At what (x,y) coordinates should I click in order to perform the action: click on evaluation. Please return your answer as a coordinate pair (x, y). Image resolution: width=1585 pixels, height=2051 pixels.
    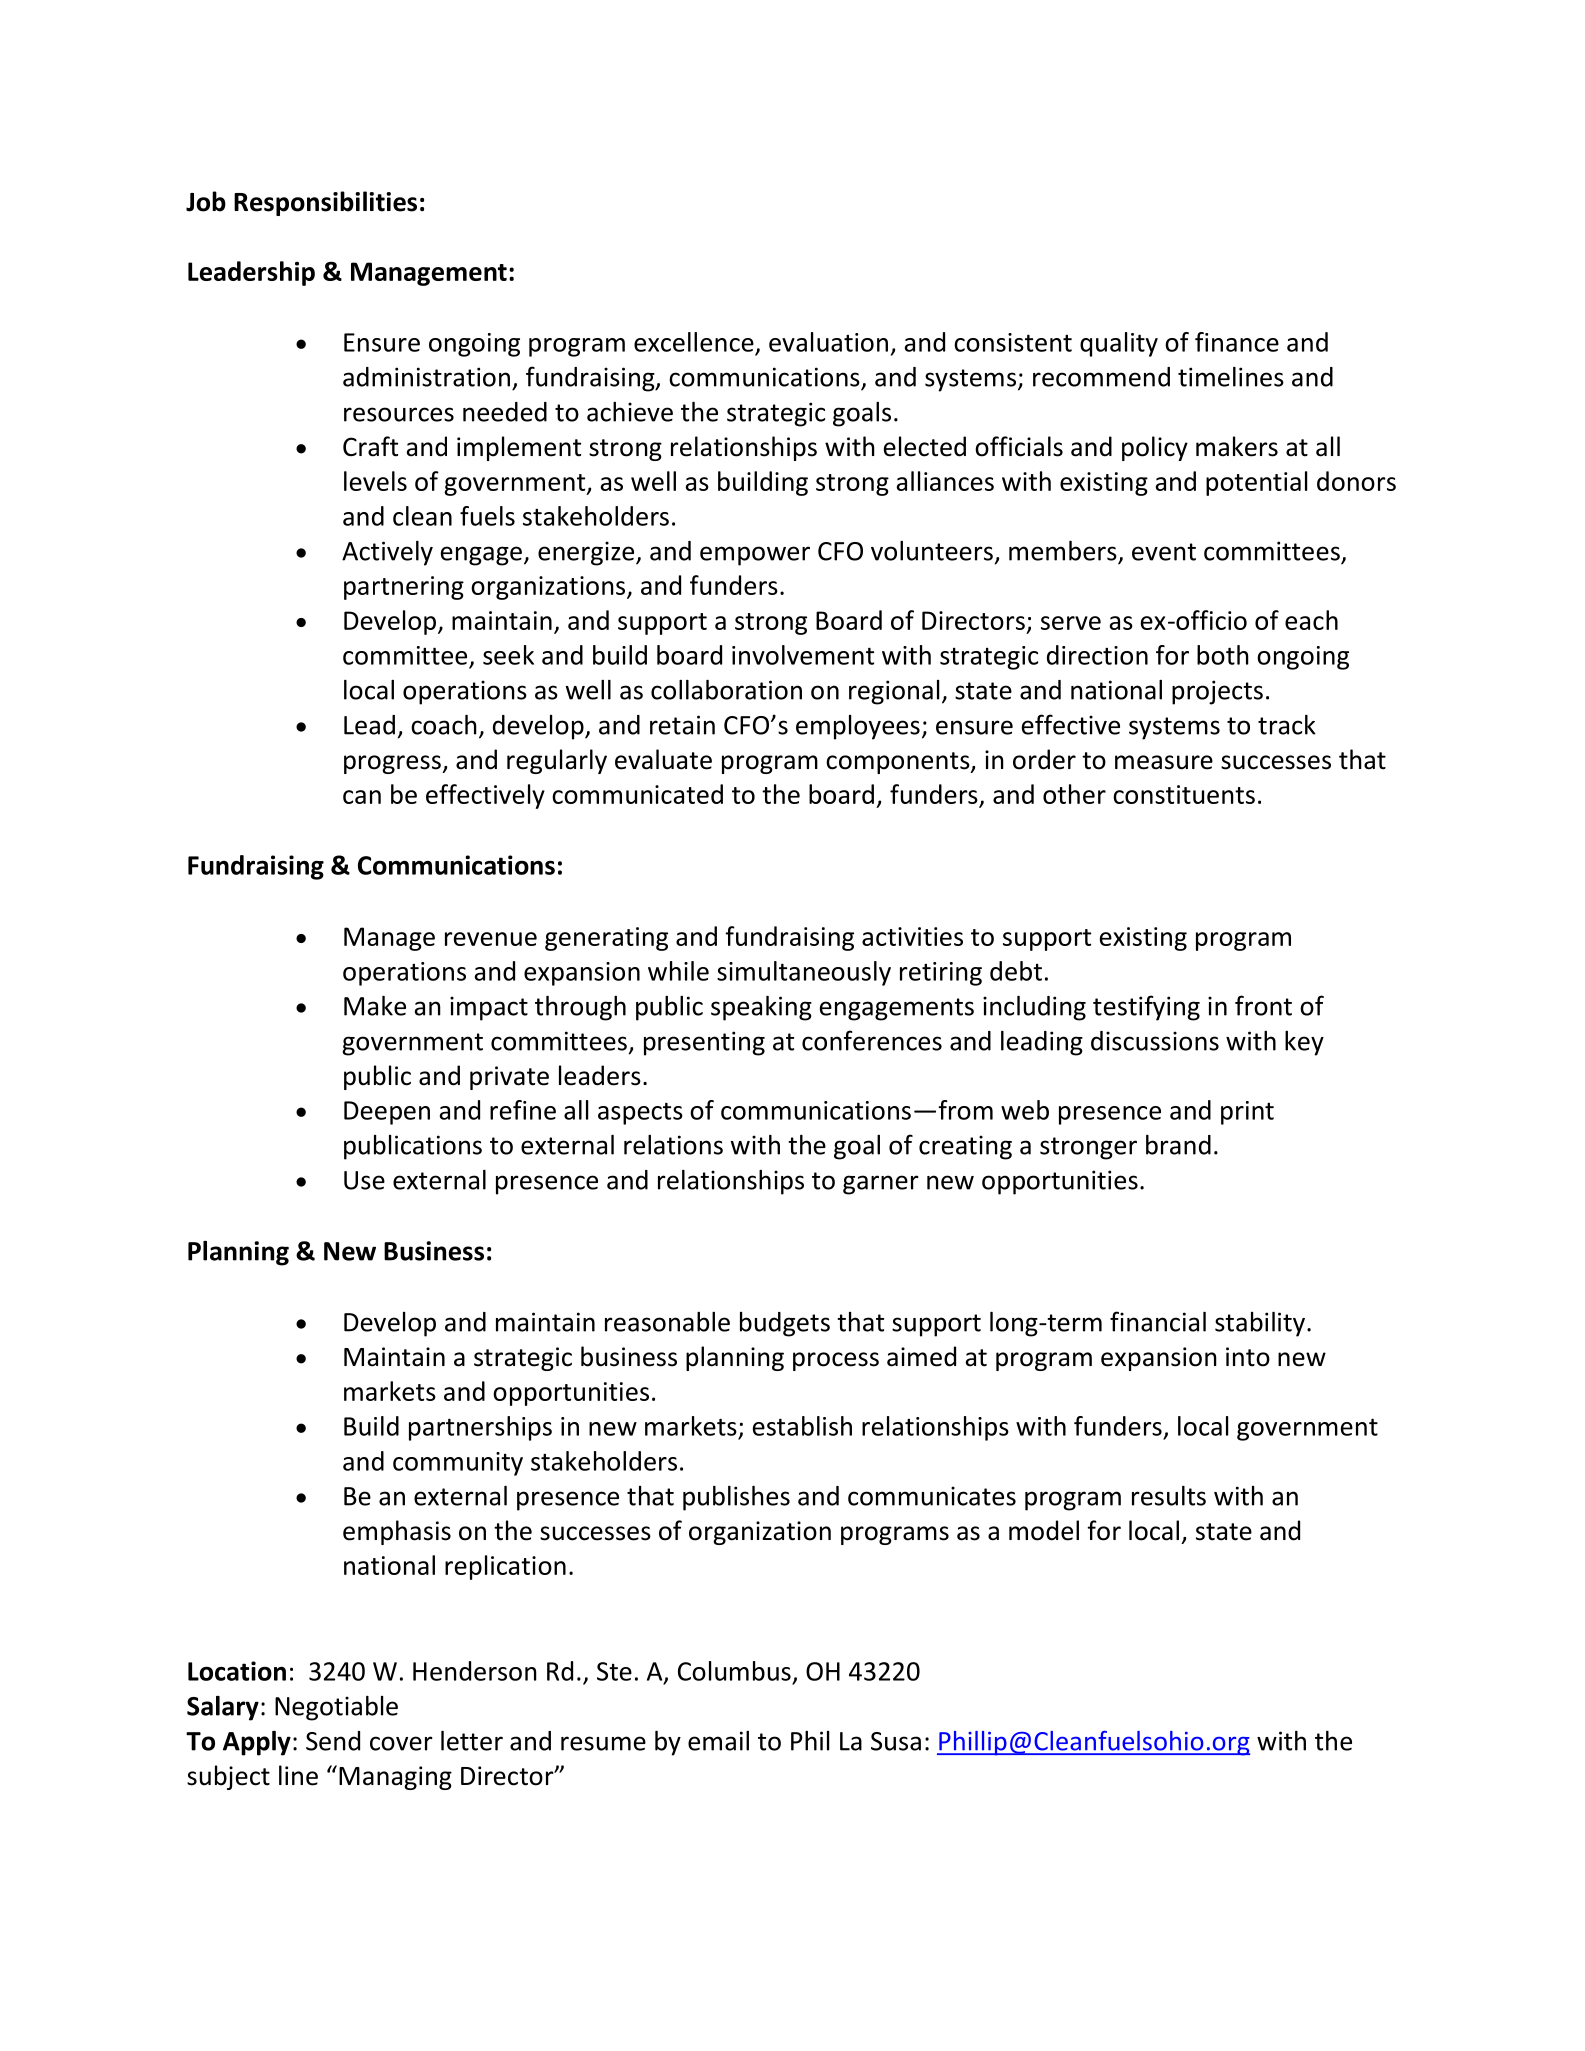
    Looking at the image, I should click on (828, 342).
